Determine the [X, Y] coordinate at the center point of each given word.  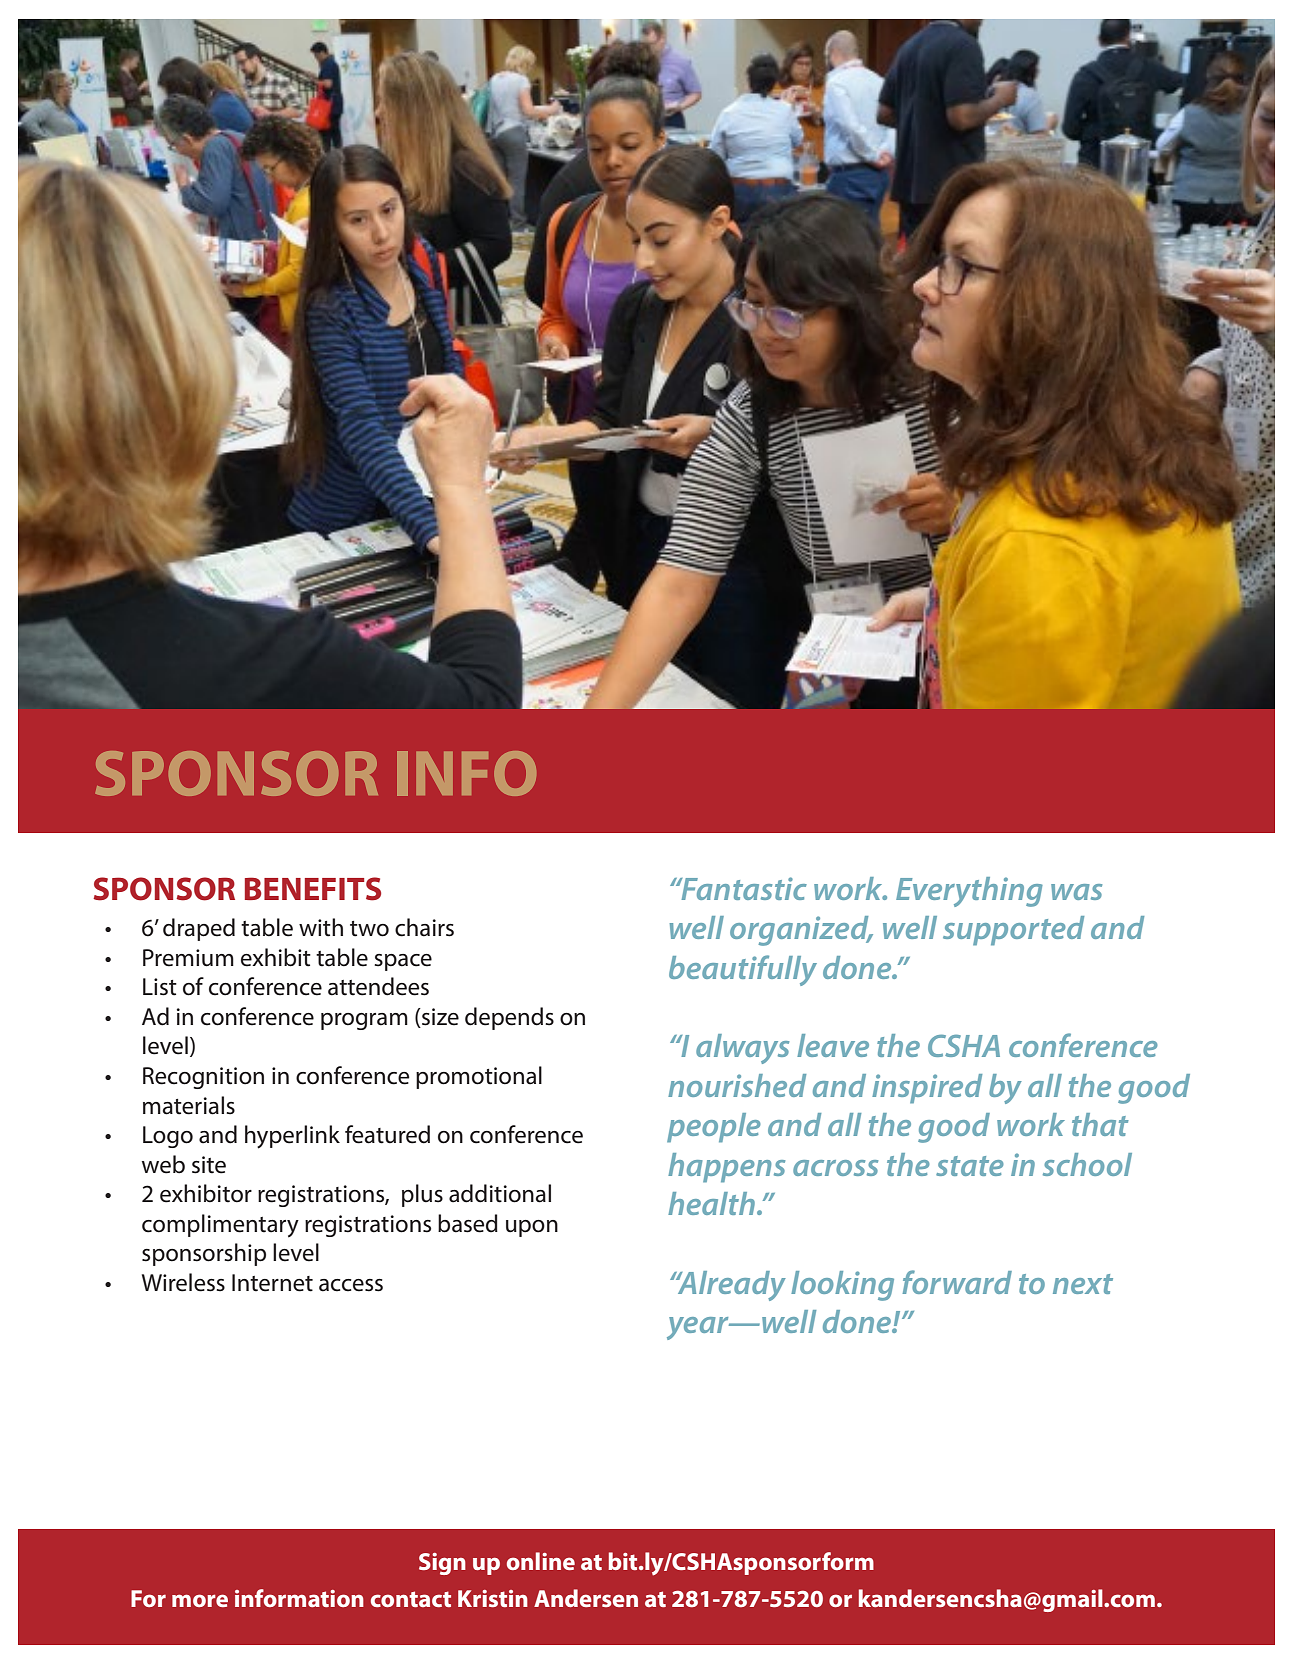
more [200, 1600]
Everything [969, 892]
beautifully [743, 970]
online [541, 1561]
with [321, 927]
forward [957, 1282]
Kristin [493, 1598]
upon [532, 1228]
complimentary [220, 1226]
